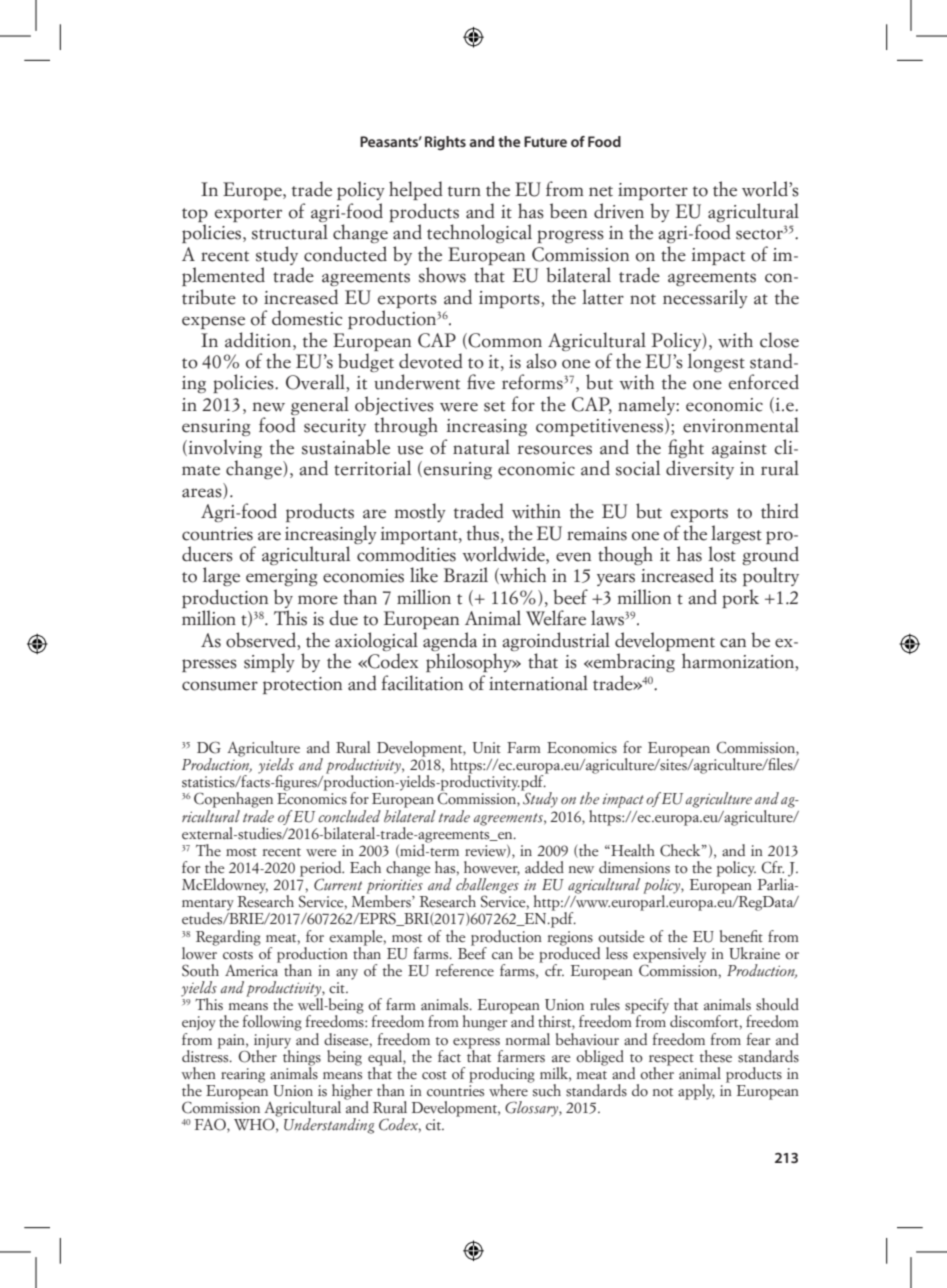  Describe the element at coordinates (224, 448) in the screenshot. I see `involving` at that location.
